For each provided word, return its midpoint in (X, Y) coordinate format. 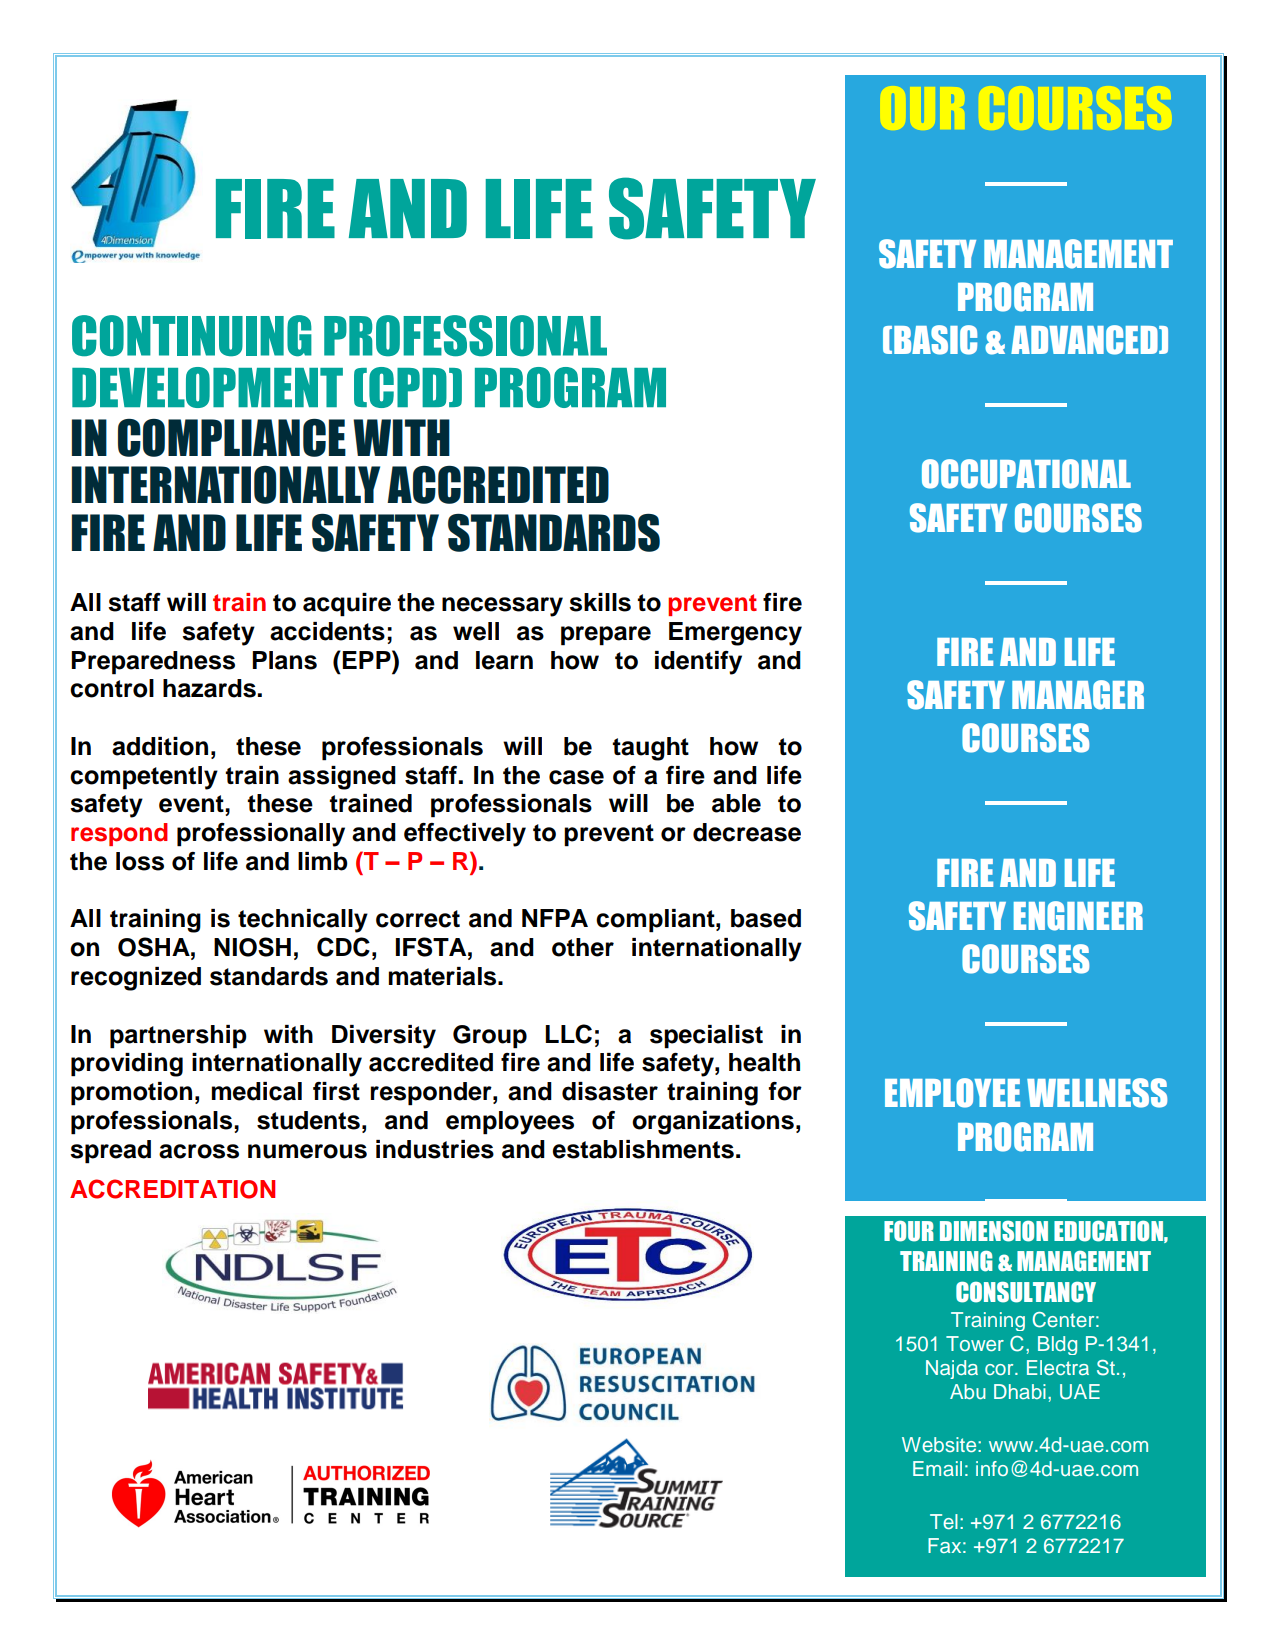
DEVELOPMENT (207, 387)
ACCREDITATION (172, 1189)
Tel (944, 1521)
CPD (408, 387)
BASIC (935, 340)
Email (937, 1468)
